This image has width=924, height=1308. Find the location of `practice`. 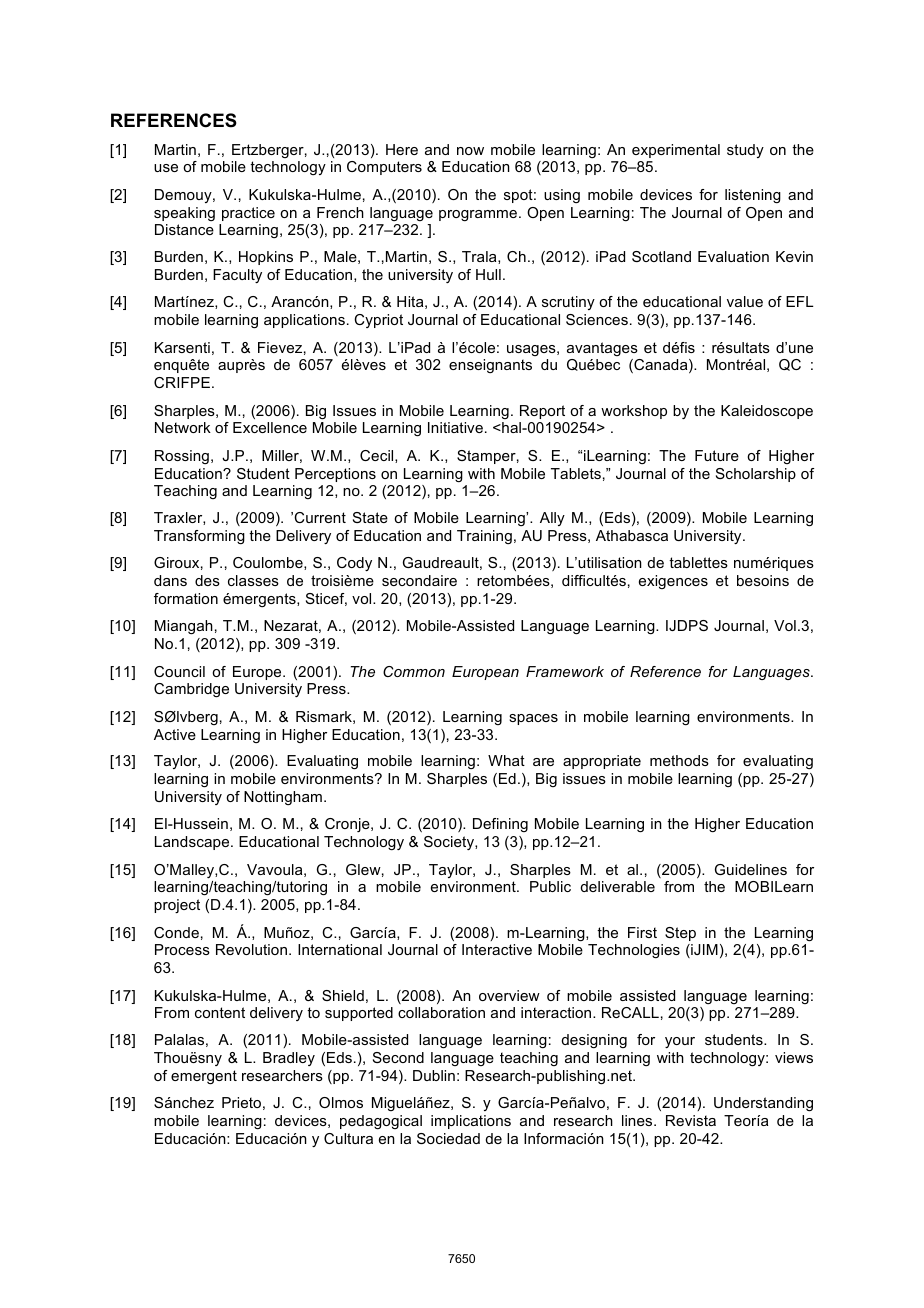

practice is located at coordinates (248, 214).
